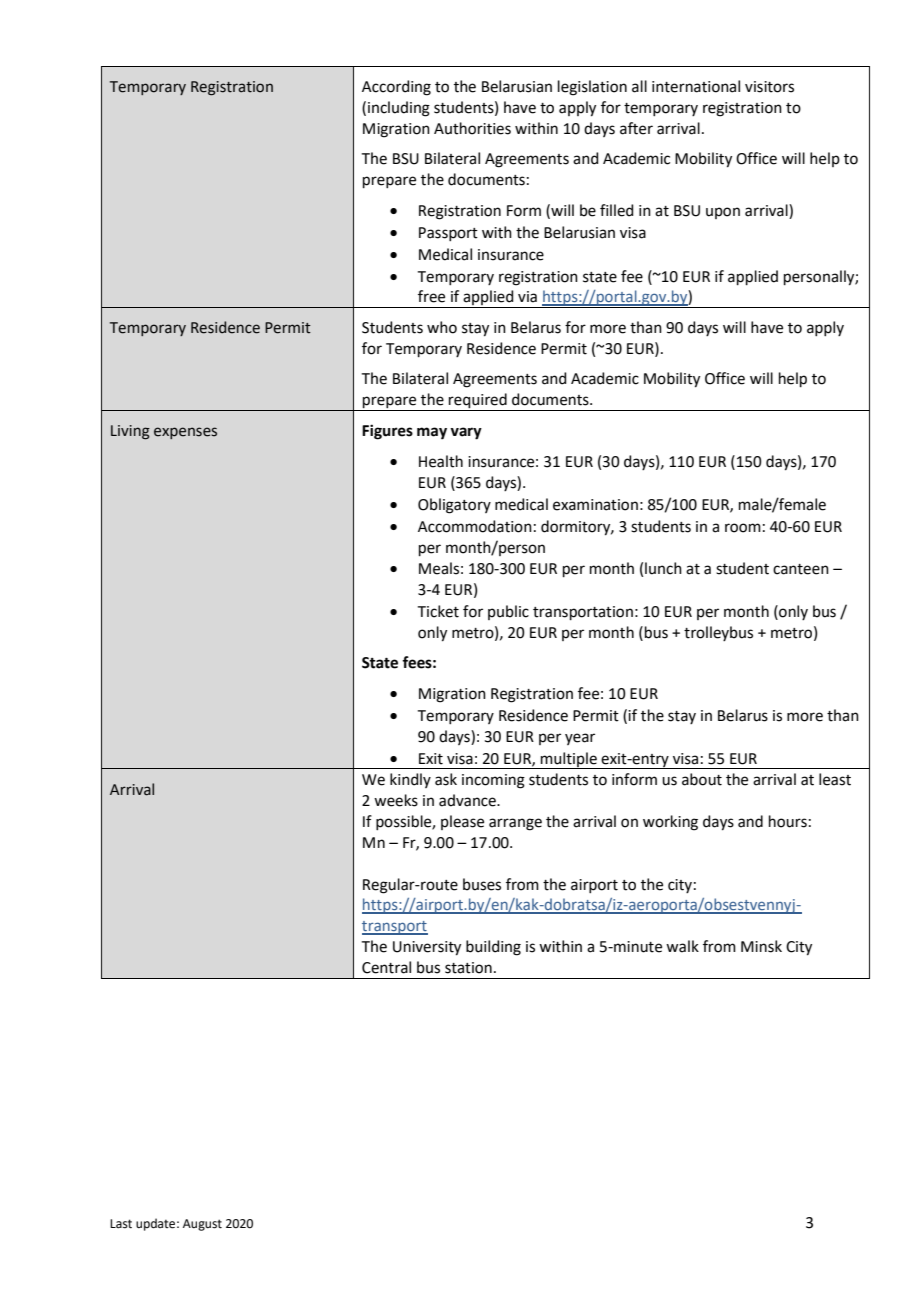 The height and width of the document is (1308, 924). I want to click on Health, so click(441, 461).
